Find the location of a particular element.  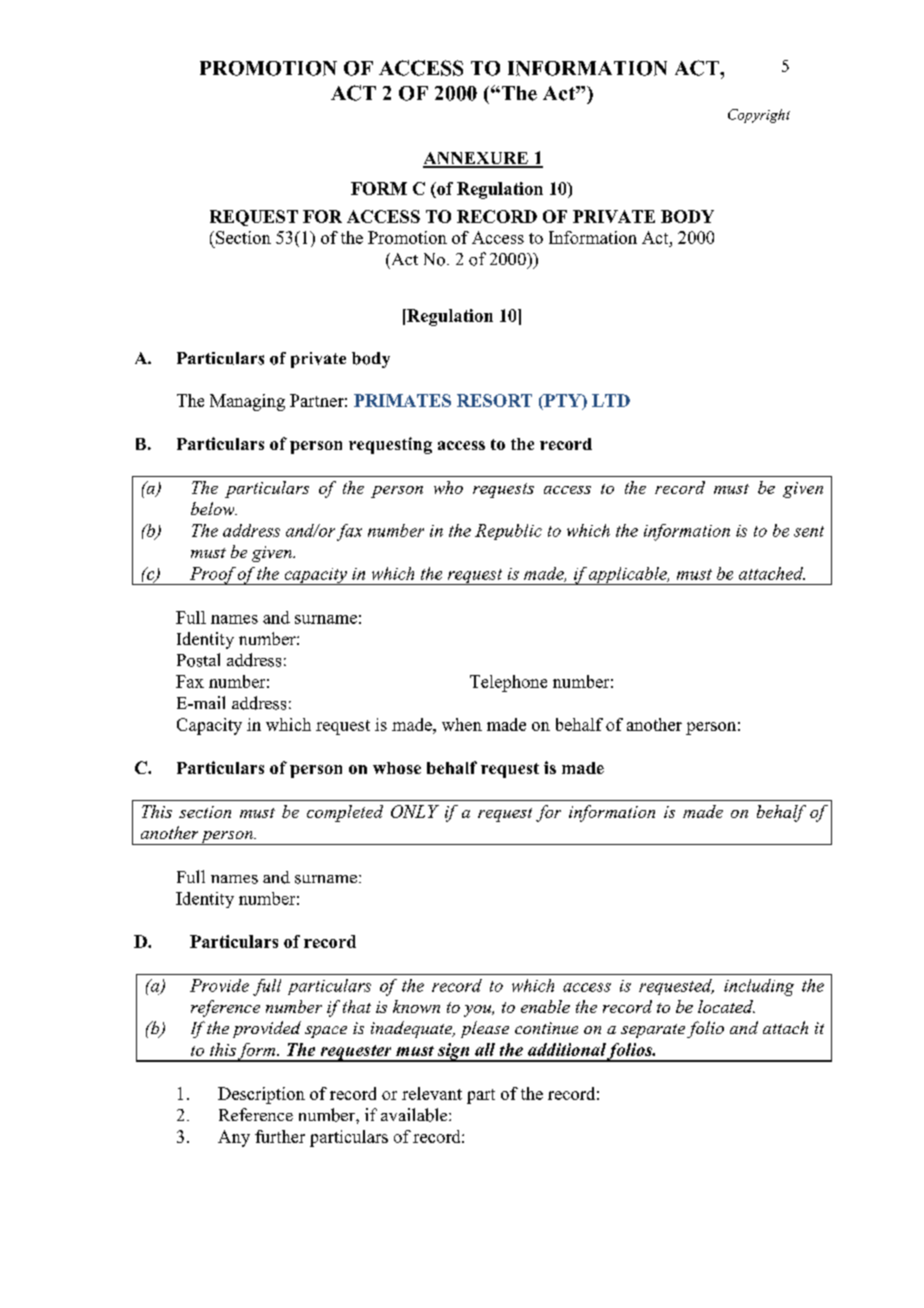

Description is located at coordinates (261, 1095).
